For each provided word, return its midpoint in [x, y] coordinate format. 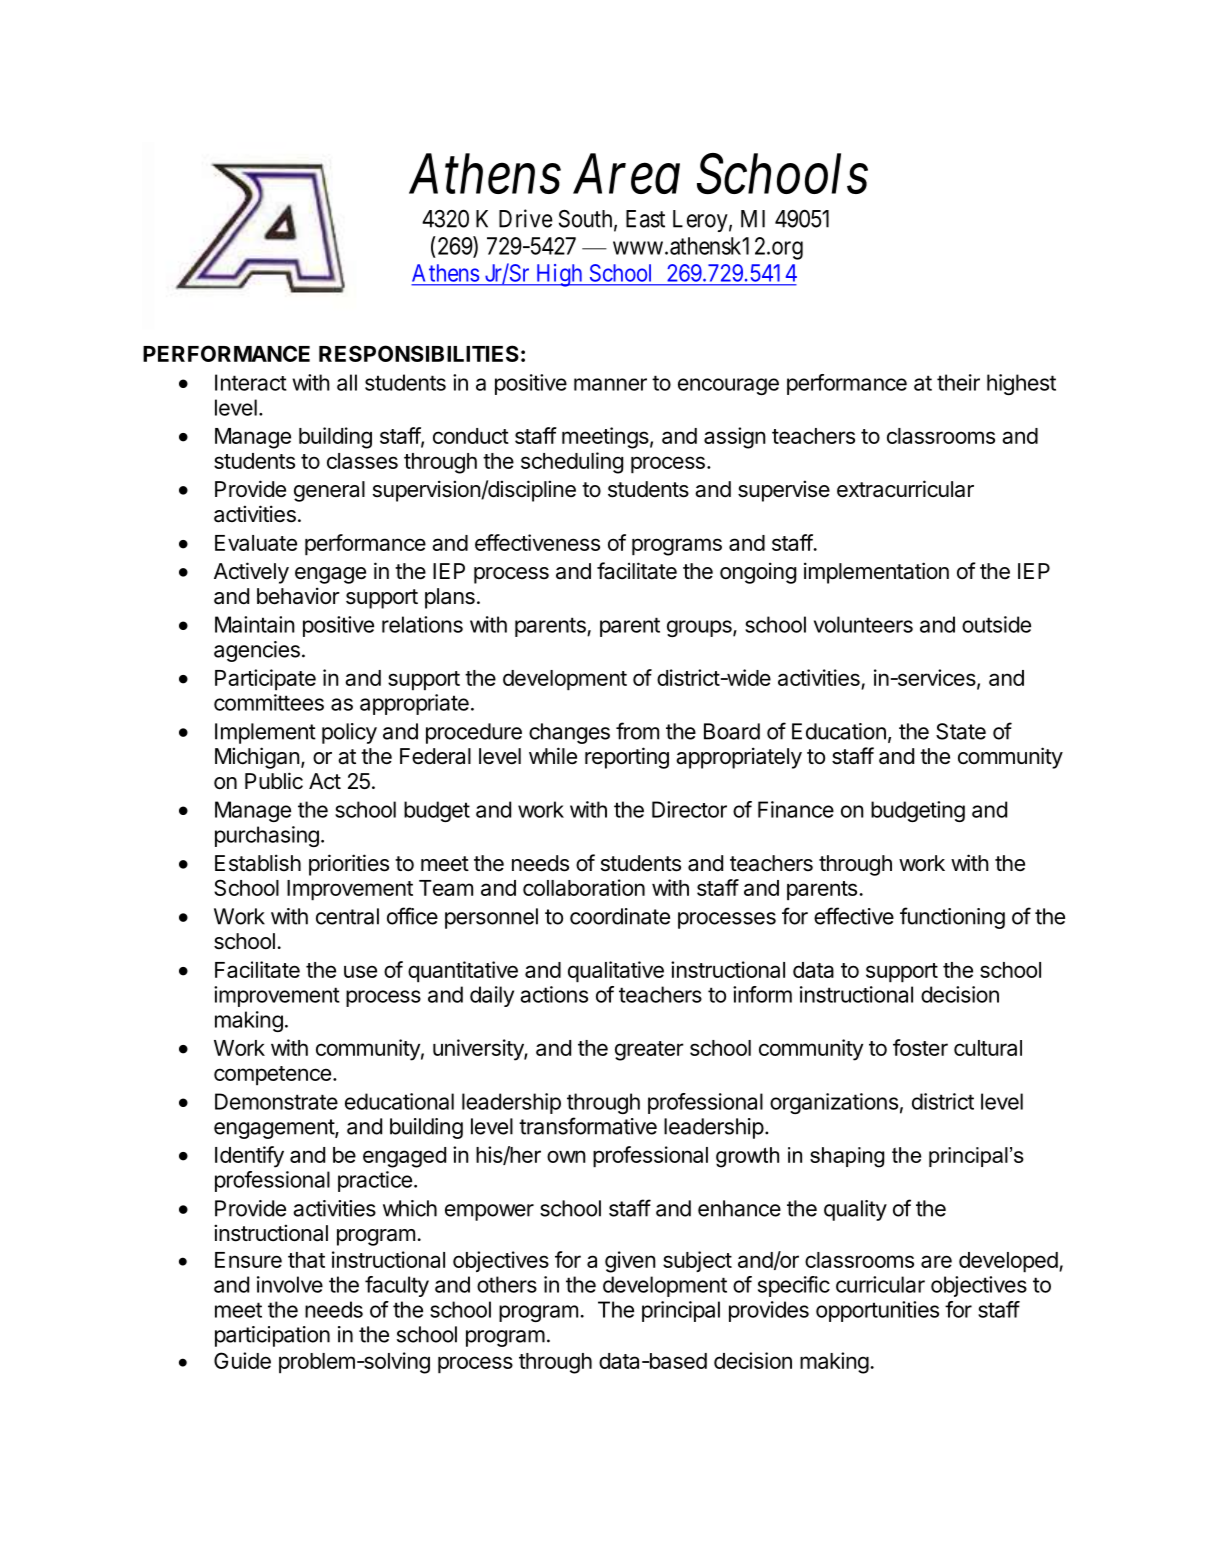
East [645, 219]
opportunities [877, 1311]
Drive [526, 218]
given [630, 1262]
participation [272, 1336]
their [958, 382]
